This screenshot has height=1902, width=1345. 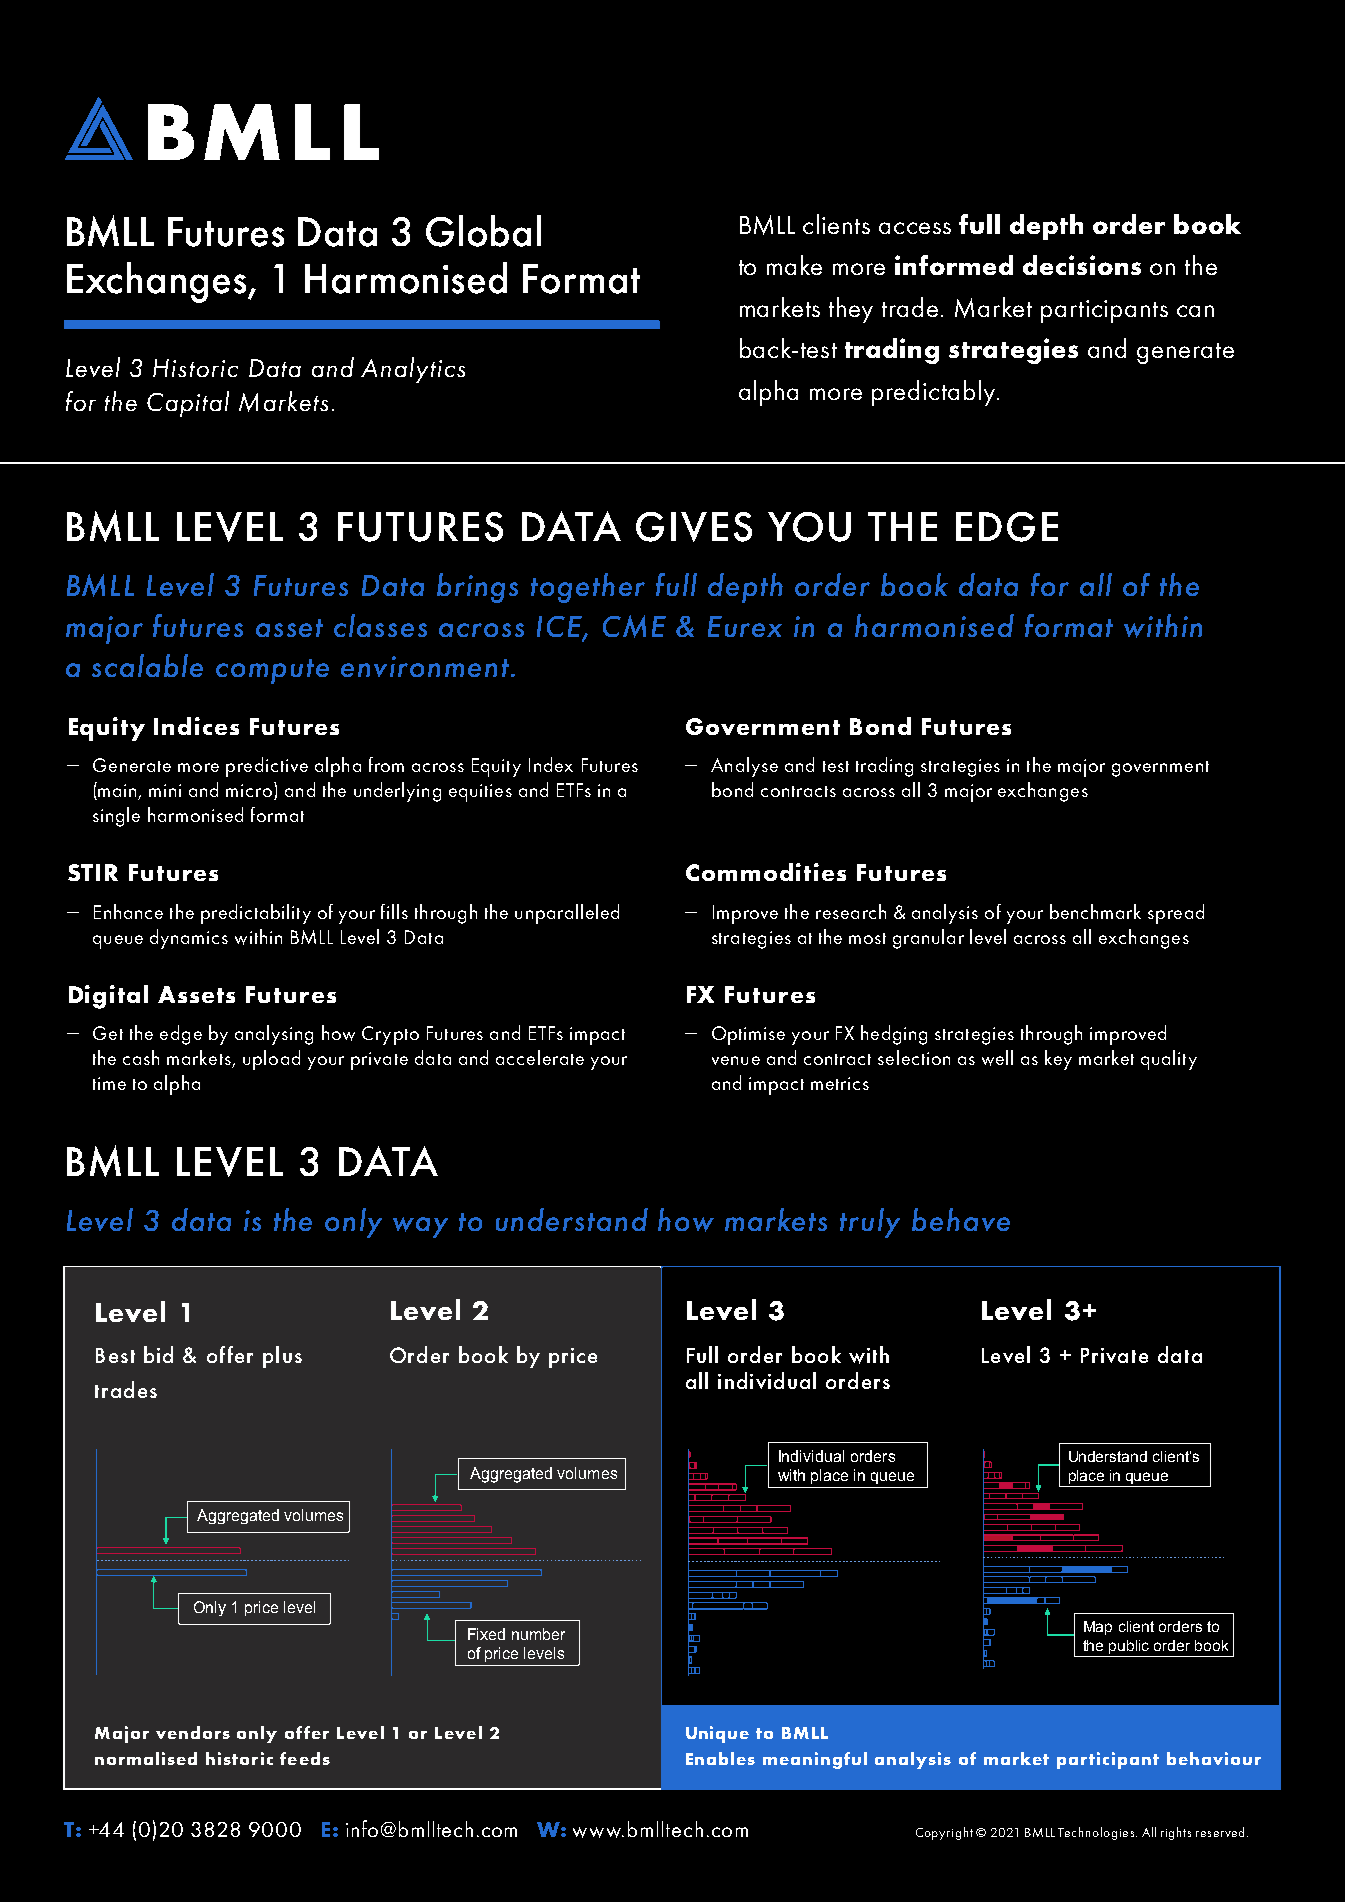 I want to click on analysing, so click(x=274, y=1035).
